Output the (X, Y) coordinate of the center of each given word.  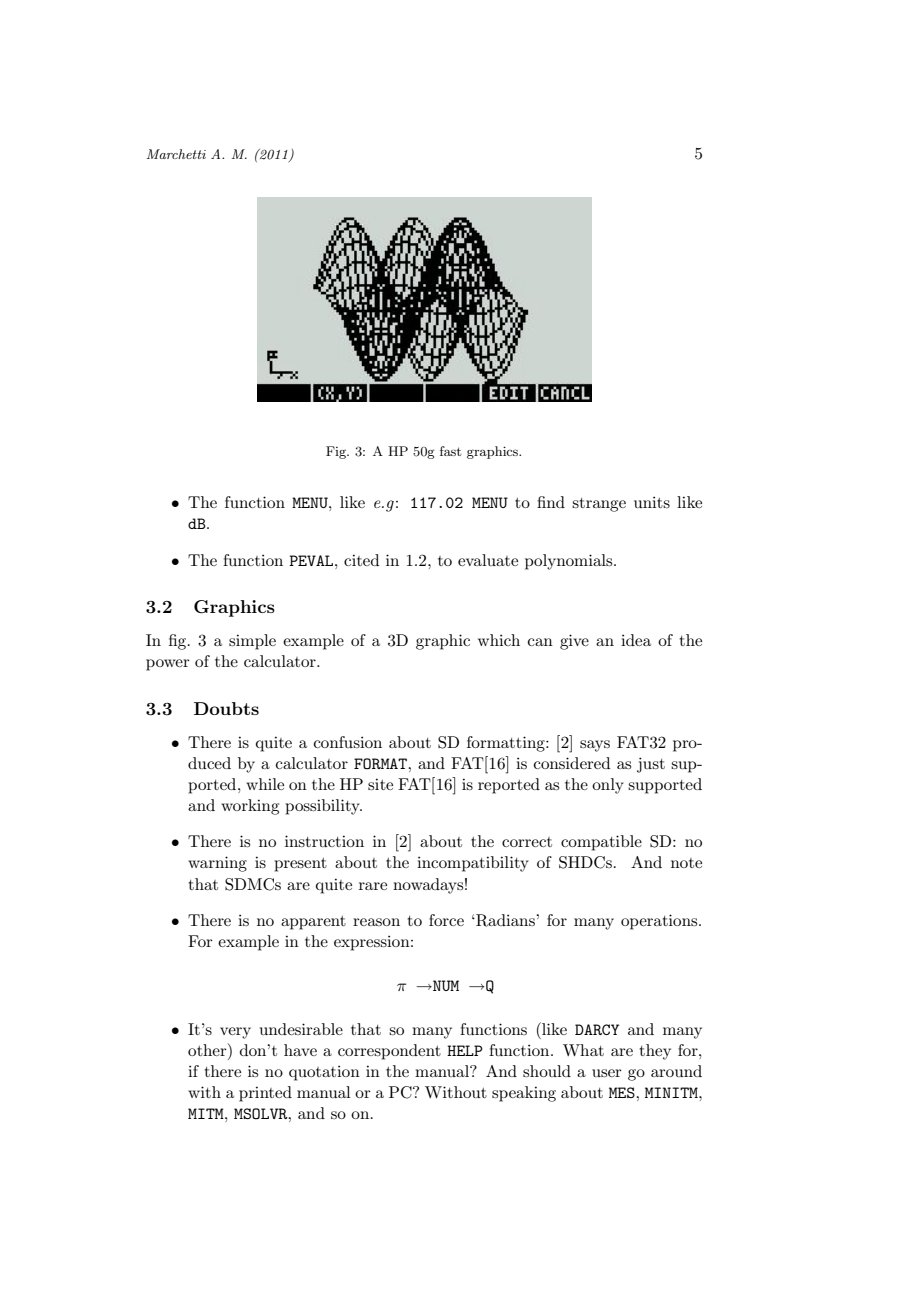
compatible (601, 843)
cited (361, 560)
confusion (348, 742)
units (652, 502)
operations (660, 922)
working (250, 807)
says (595, 746)
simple (252, 642)
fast (450, 451)
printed (265, 1094)
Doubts (226, 708)
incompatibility (473, 864)
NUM (445, 985)
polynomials (570, 562)
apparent (313, 923)
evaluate (488, 560)
